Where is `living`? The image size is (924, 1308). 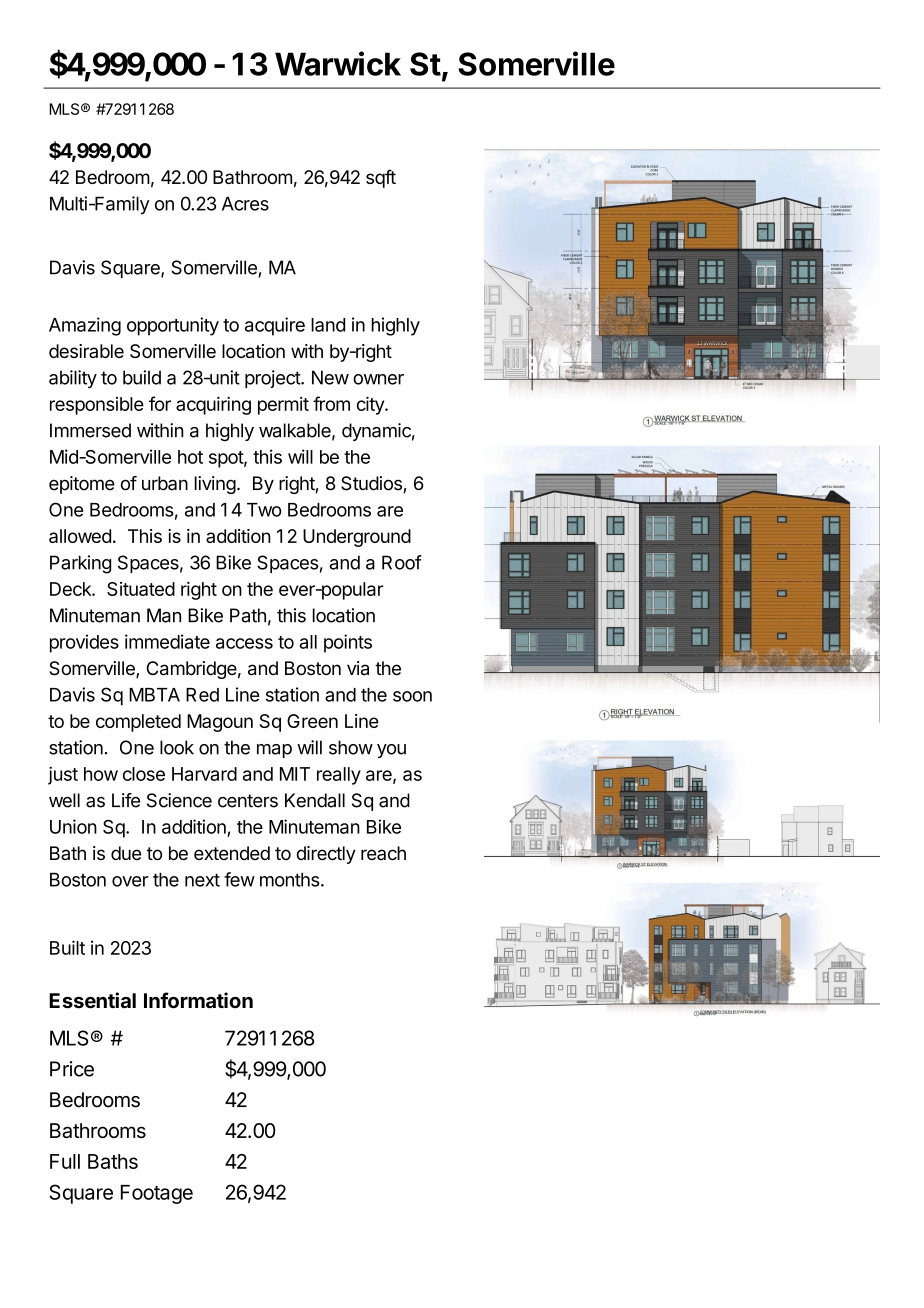
living is located at coordinates (215, 485).
